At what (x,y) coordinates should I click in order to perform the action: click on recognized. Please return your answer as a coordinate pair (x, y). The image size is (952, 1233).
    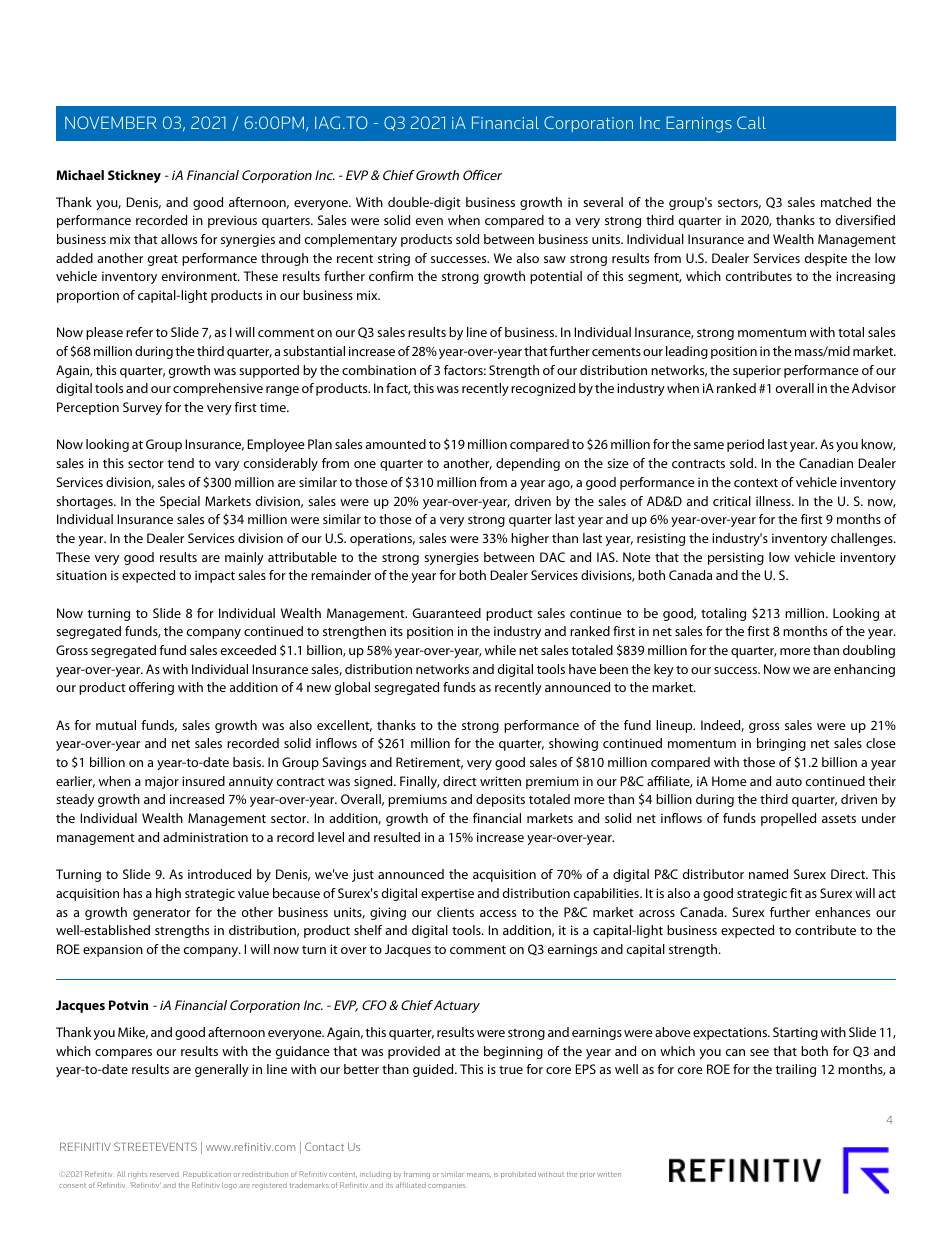
    Looking at the image, I should click on (543, 389).
